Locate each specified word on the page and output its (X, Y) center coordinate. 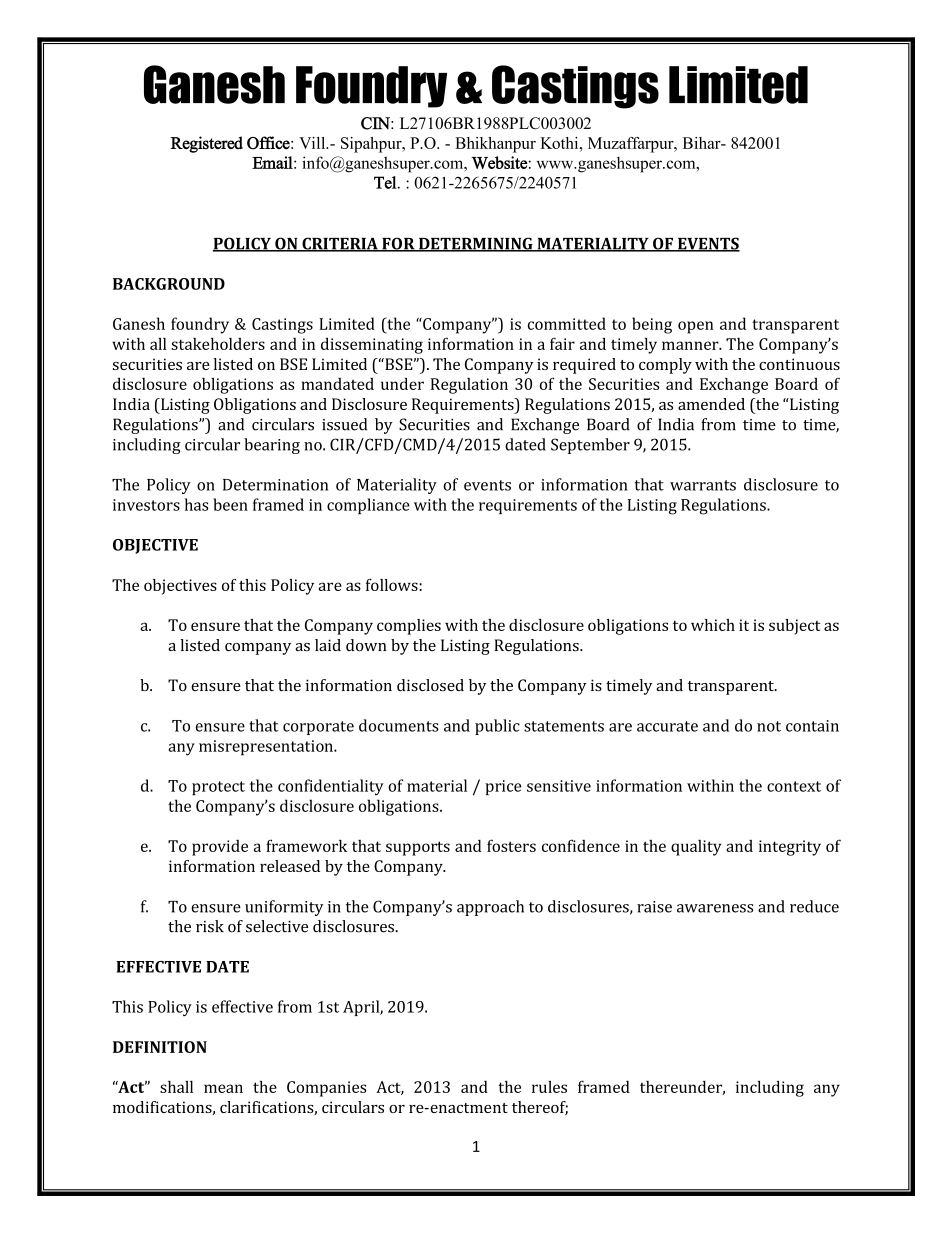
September (590, 446)
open (696, 327)
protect (218, 788)
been (230, 504)
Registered (206, 144)
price (503, 787)
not (769, 726)
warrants (703, 485)
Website (499, 162)
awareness (715, 908)
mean (223, 1088)
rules (549, 1087)
